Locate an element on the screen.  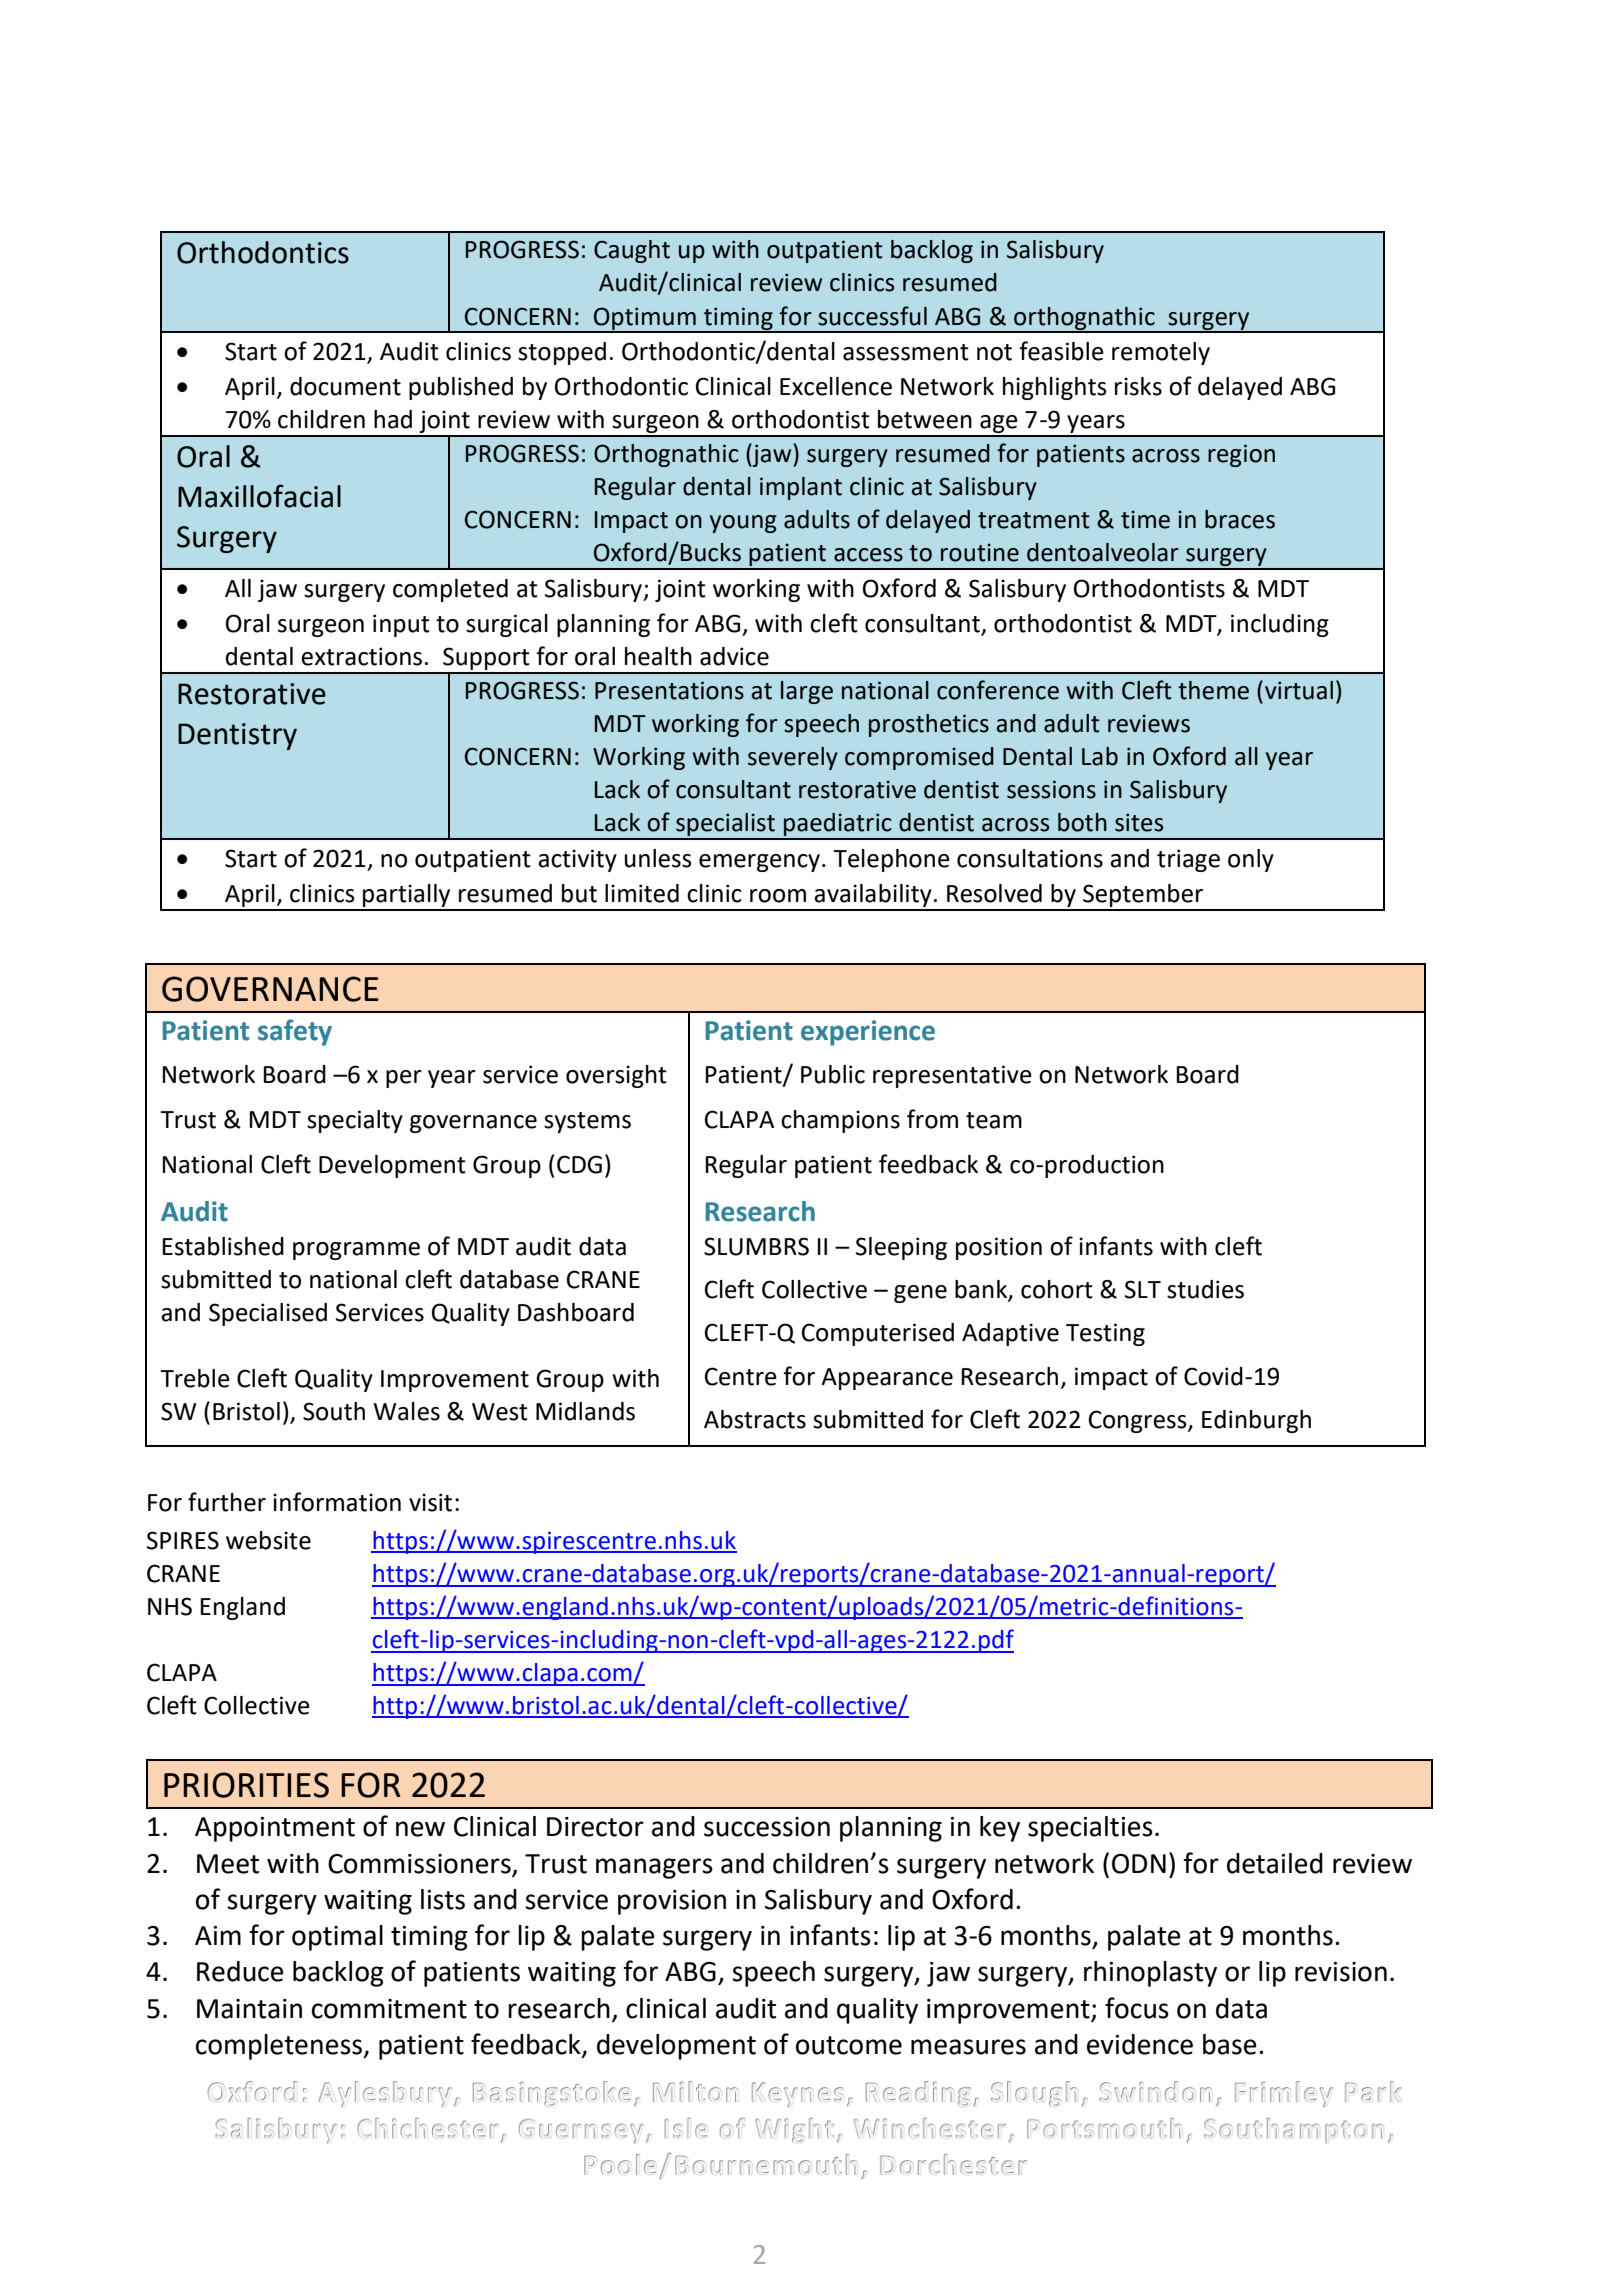
South is located at coordinates (334, 1411).
